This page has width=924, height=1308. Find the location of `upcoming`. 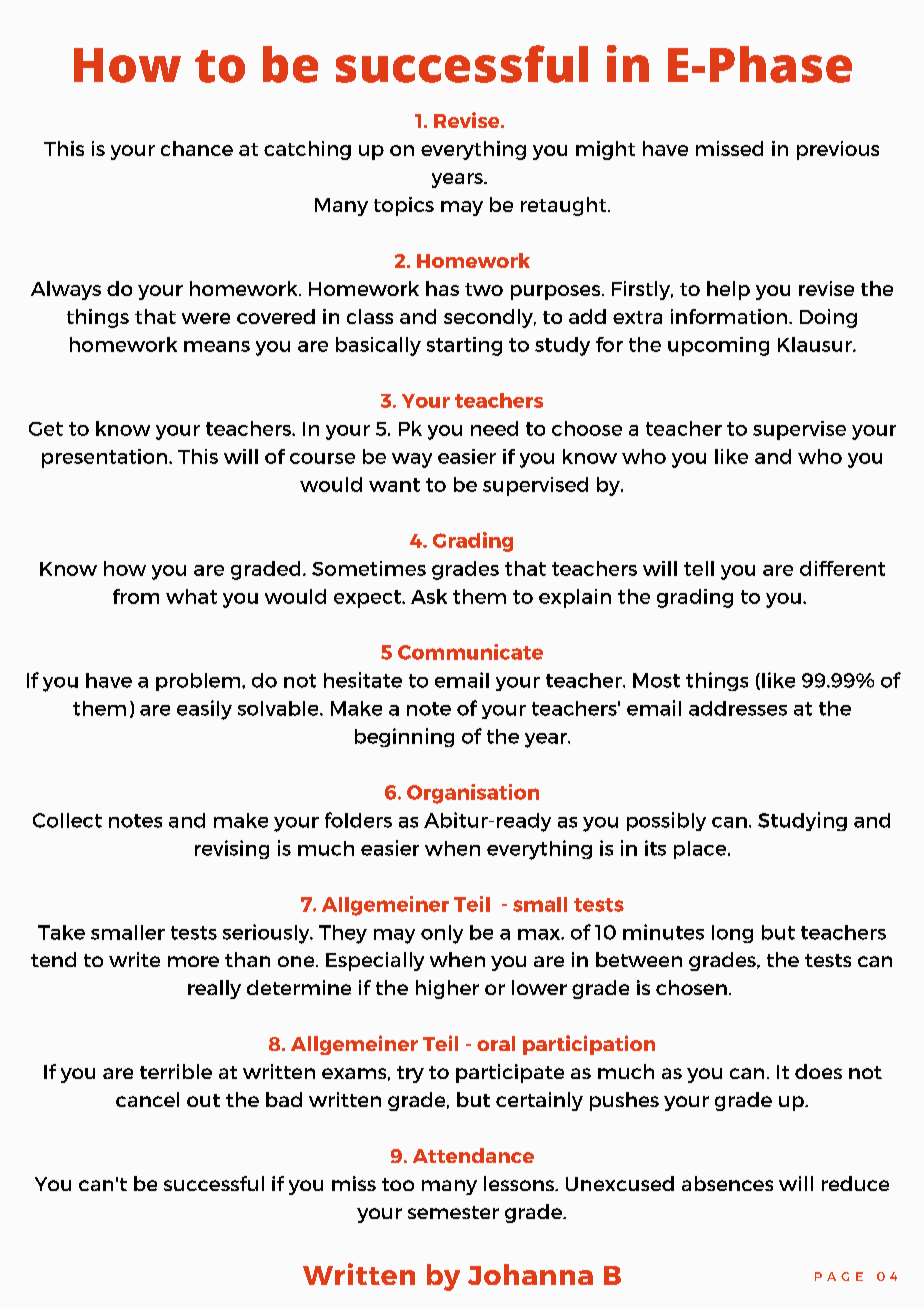

upcoming is located at coordinates (718, 346).
